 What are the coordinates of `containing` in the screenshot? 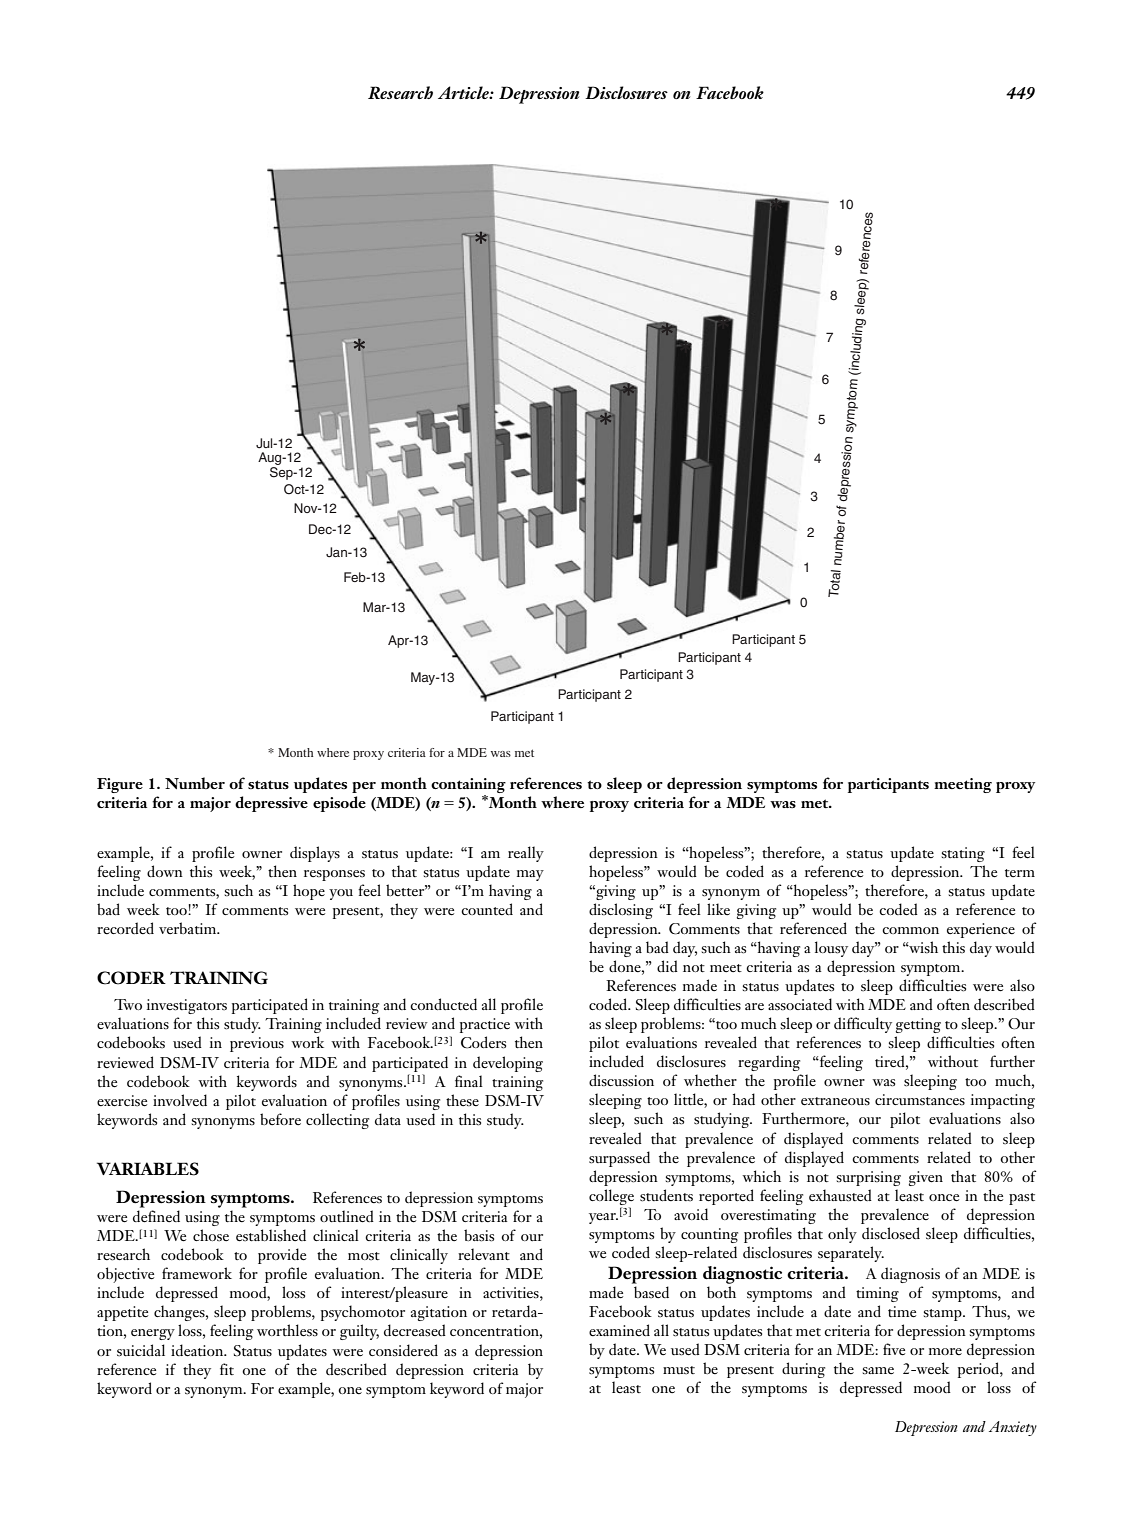 It's located at (468, 785).
